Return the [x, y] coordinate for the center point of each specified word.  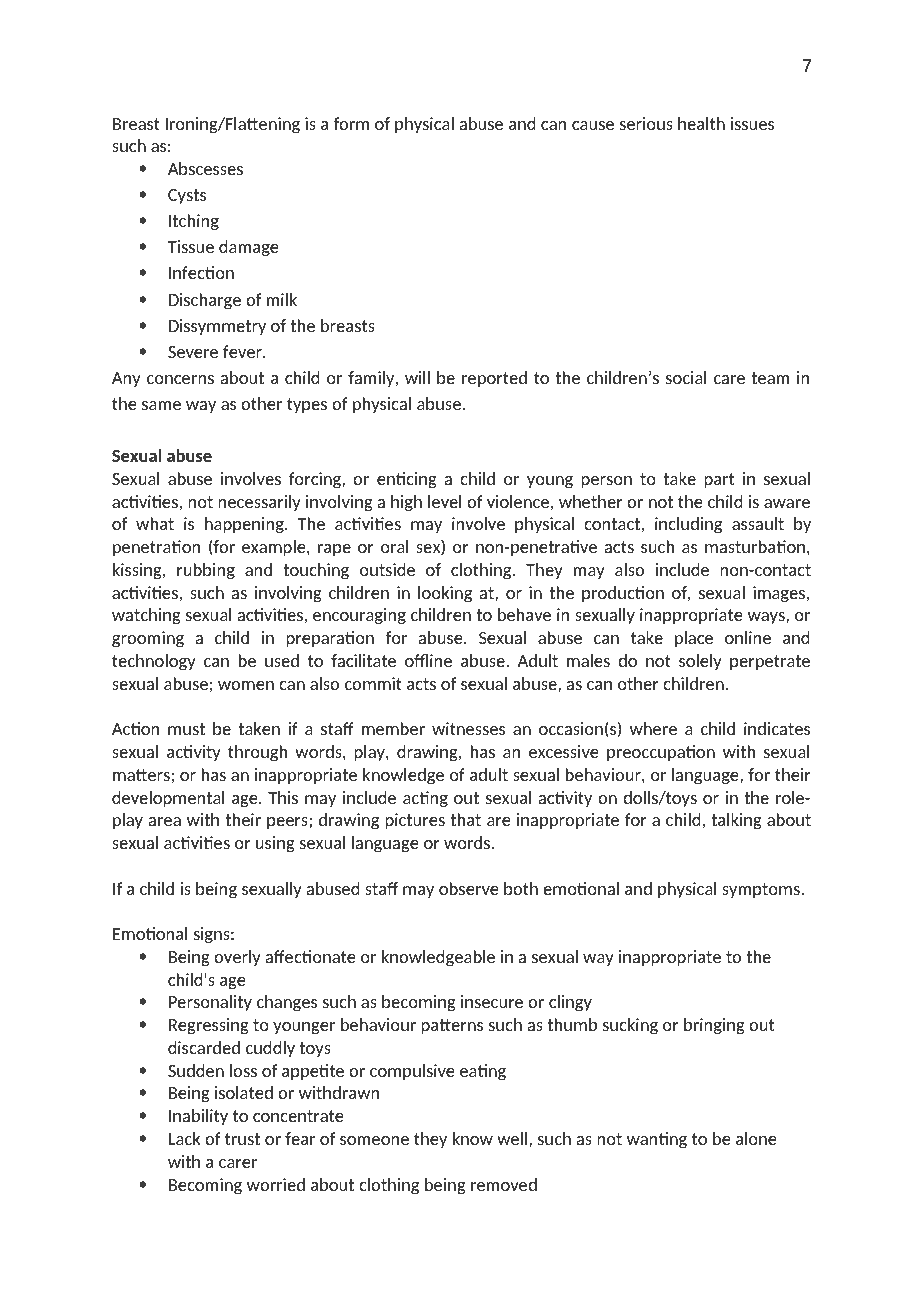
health [701, 123]
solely [700, 662]
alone [756, 1138]
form [351, 123]
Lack [184, 1138]
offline [428, 660]
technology [154, 662]
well [512, 1138]
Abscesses [205, 168]
